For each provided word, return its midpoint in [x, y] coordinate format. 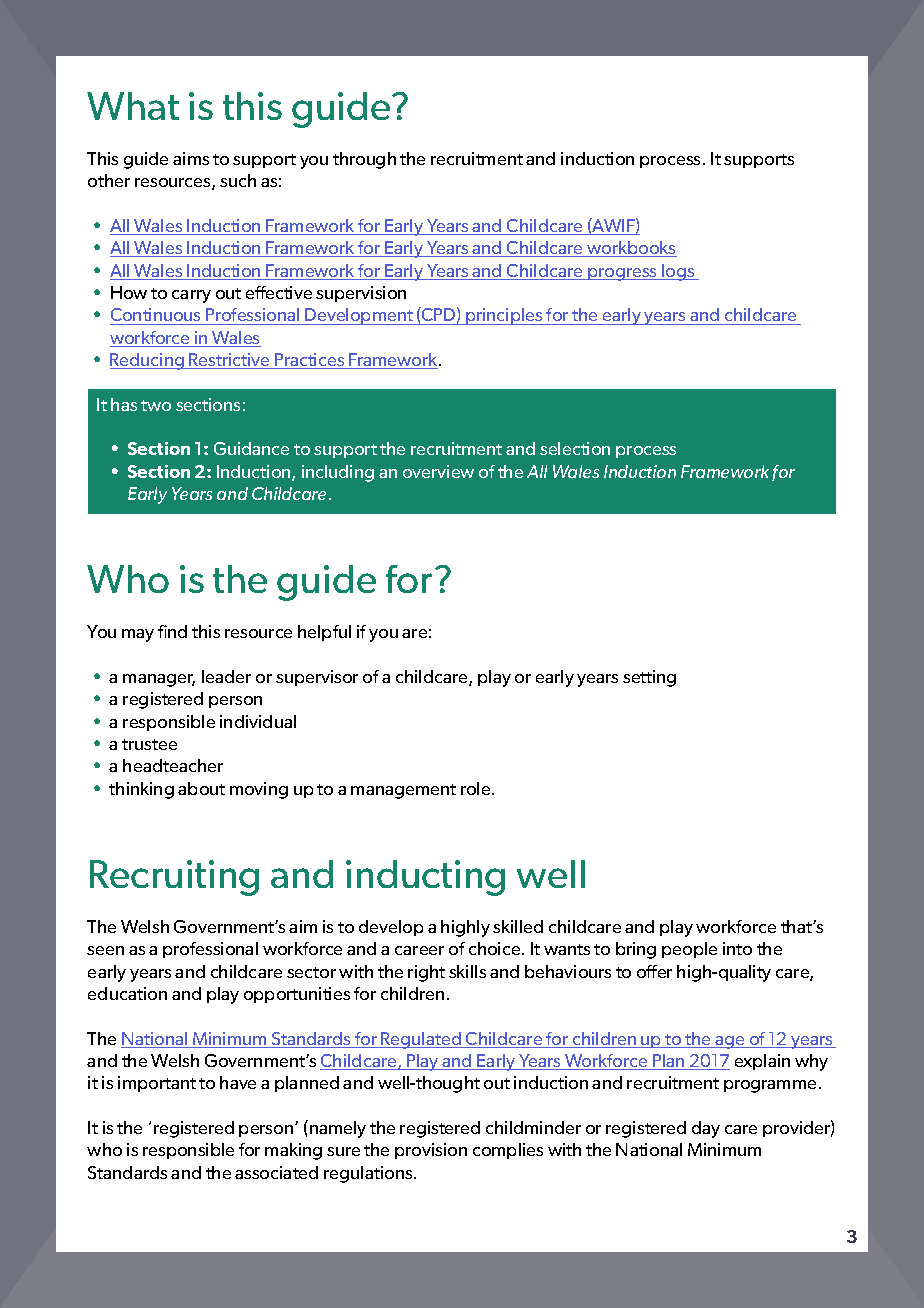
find [172, 631]
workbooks [631, 249]
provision [431, 1151]
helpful [324, 633]
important [157, 1084]
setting [649, 678]
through [364, 160]
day [706, 1129]
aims [191, 158]
